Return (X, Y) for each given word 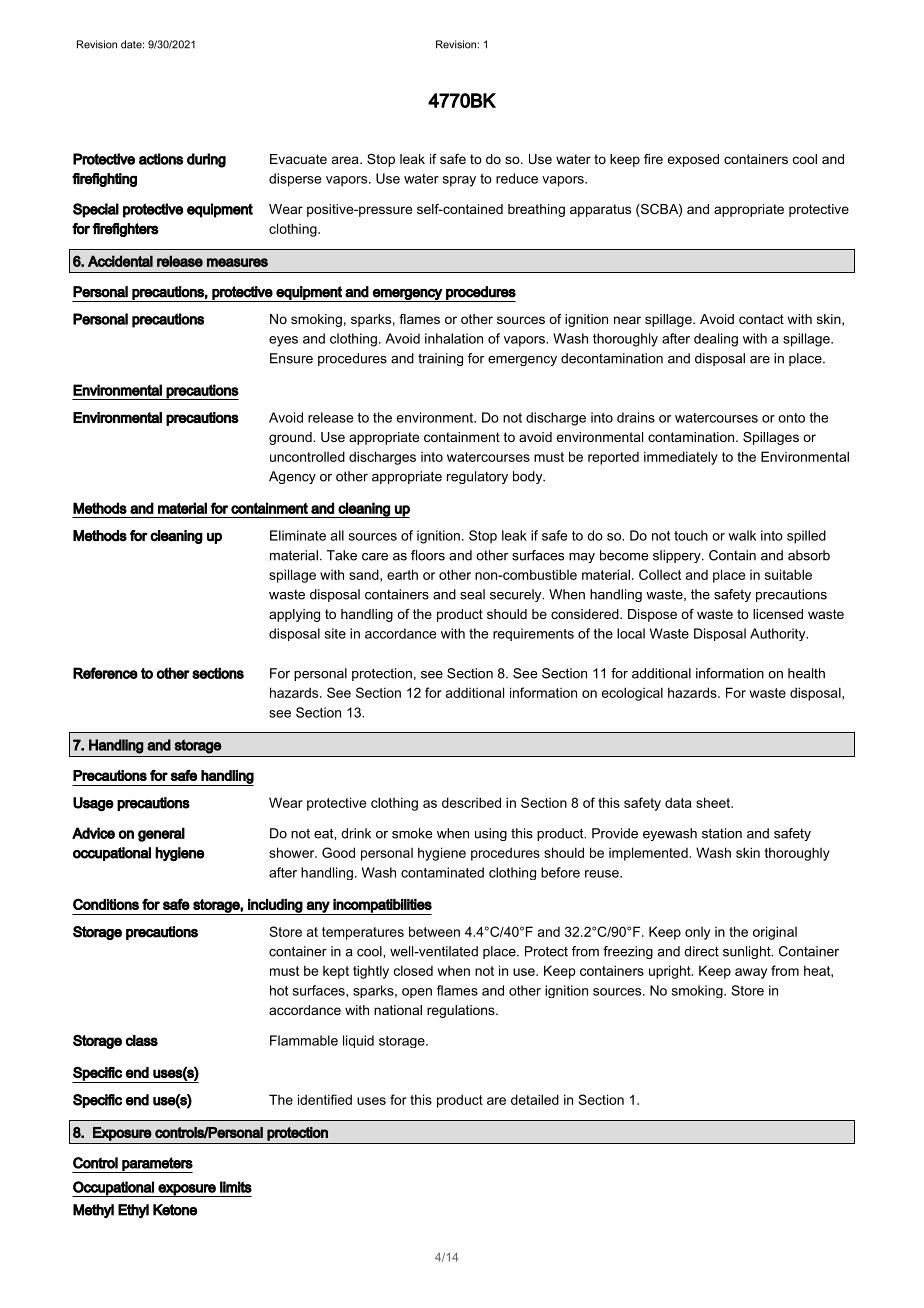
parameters (156, 1165)
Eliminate (298, 535)
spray (459, 181)
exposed (693, 160)
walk (742, 535)
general (161, 834)
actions (161, 159)
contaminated (442, 872)
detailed (535, 1099)
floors (428, 555)
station (722, 833)
